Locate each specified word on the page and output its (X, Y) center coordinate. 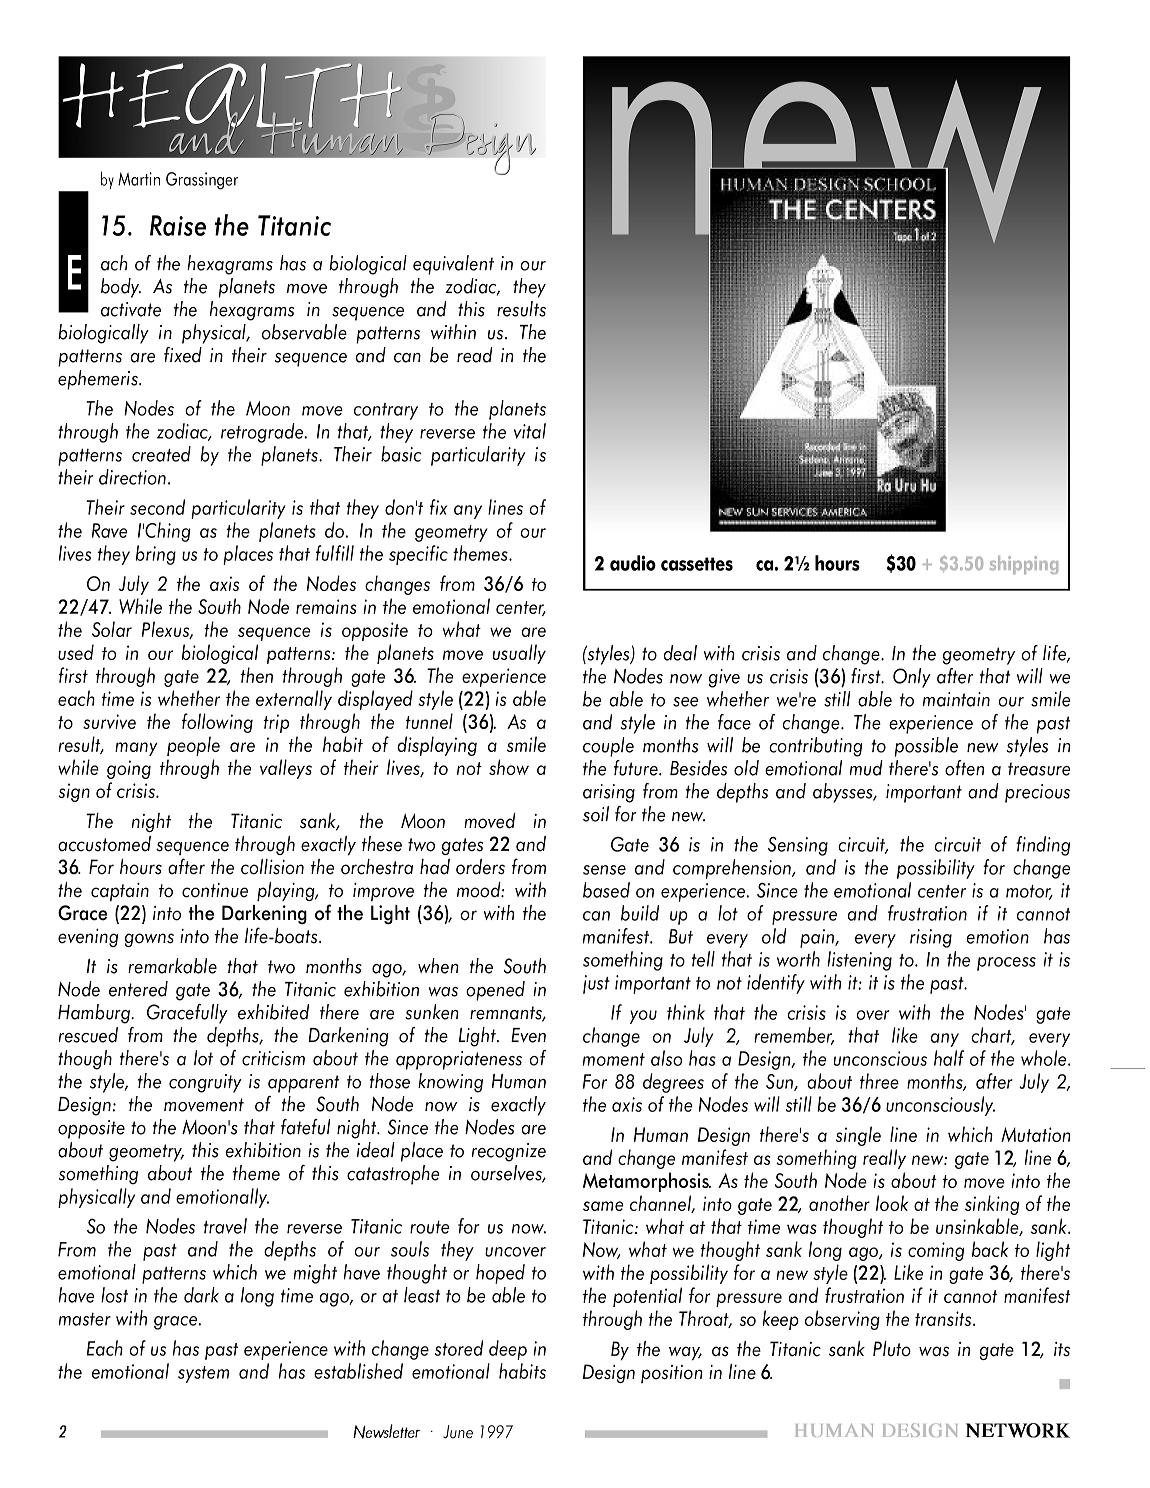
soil (596, 814)
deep (508, 1350)
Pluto (892, 1349)
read (475, 355)
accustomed (104, 844)
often (964, 768)
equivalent (453, 265)
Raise (178, 225)
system (203, 1374)
